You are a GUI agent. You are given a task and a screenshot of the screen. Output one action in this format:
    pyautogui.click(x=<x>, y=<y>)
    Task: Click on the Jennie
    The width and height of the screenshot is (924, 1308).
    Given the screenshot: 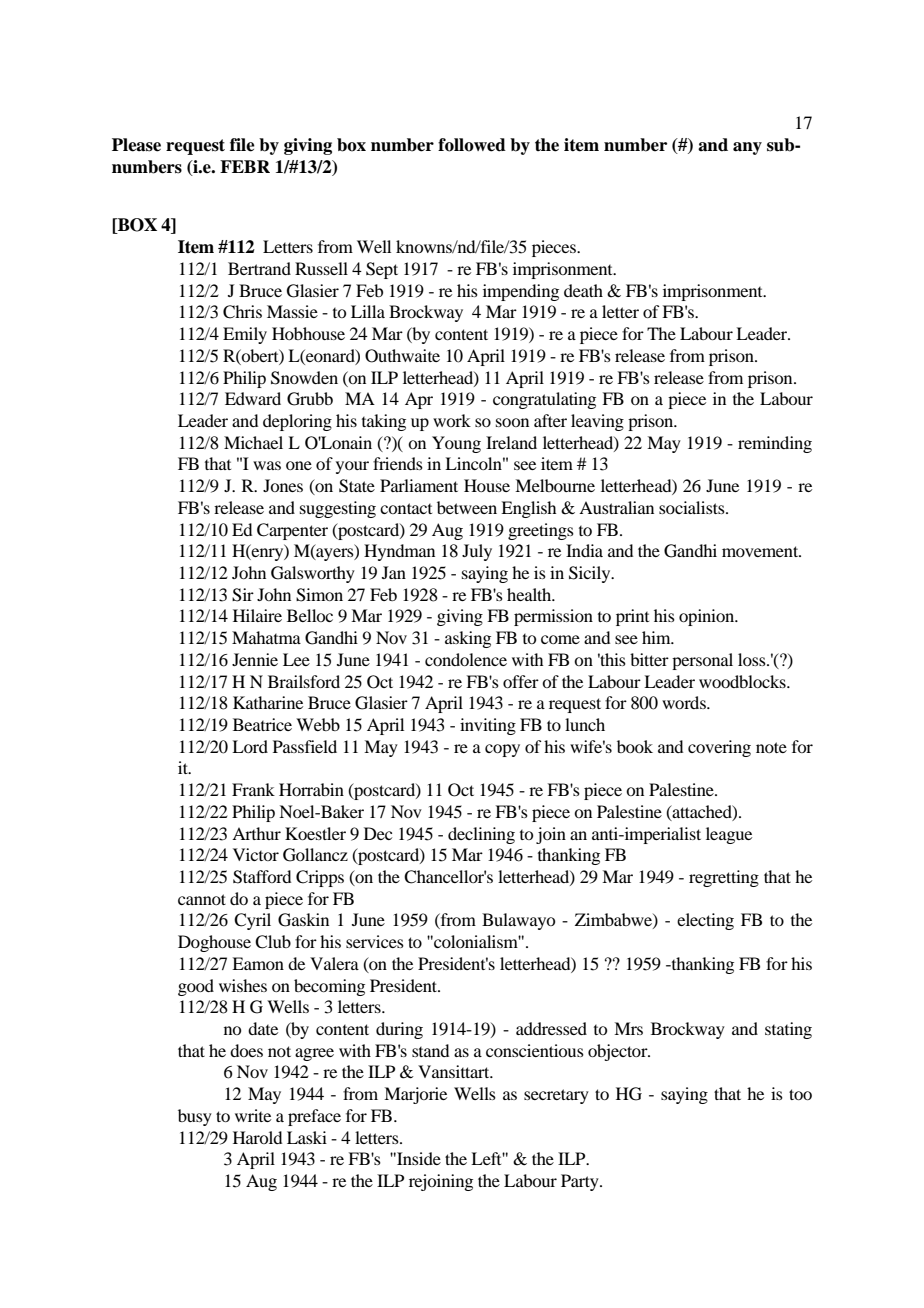 What is the action you would take?
    pyautogui.click(x=255, y=659)
